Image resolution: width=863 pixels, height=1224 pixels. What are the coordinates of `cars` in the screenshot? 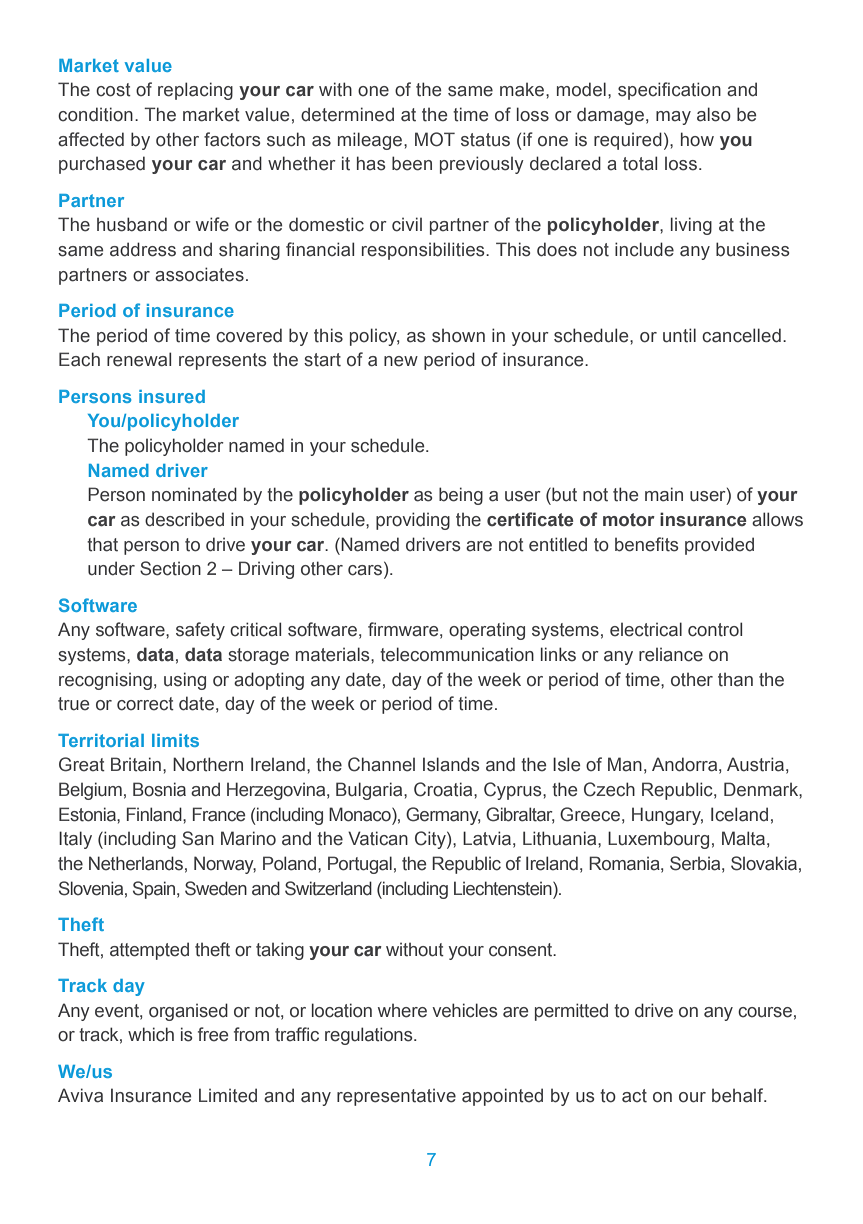 It's located at (366, 570).
